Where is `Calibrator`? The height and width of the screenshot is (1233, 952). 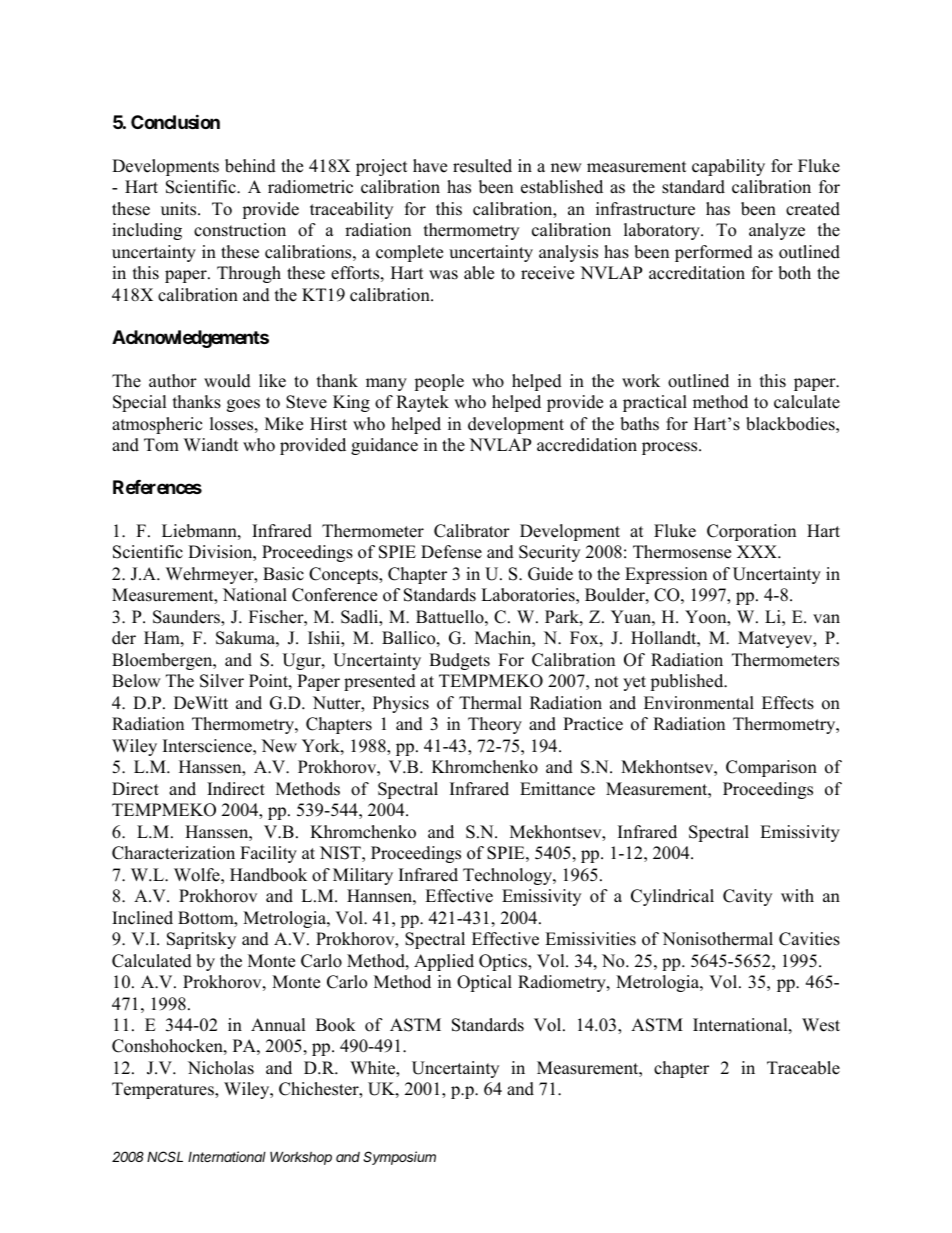 Calibrator is located at coordinates (472, 531).
